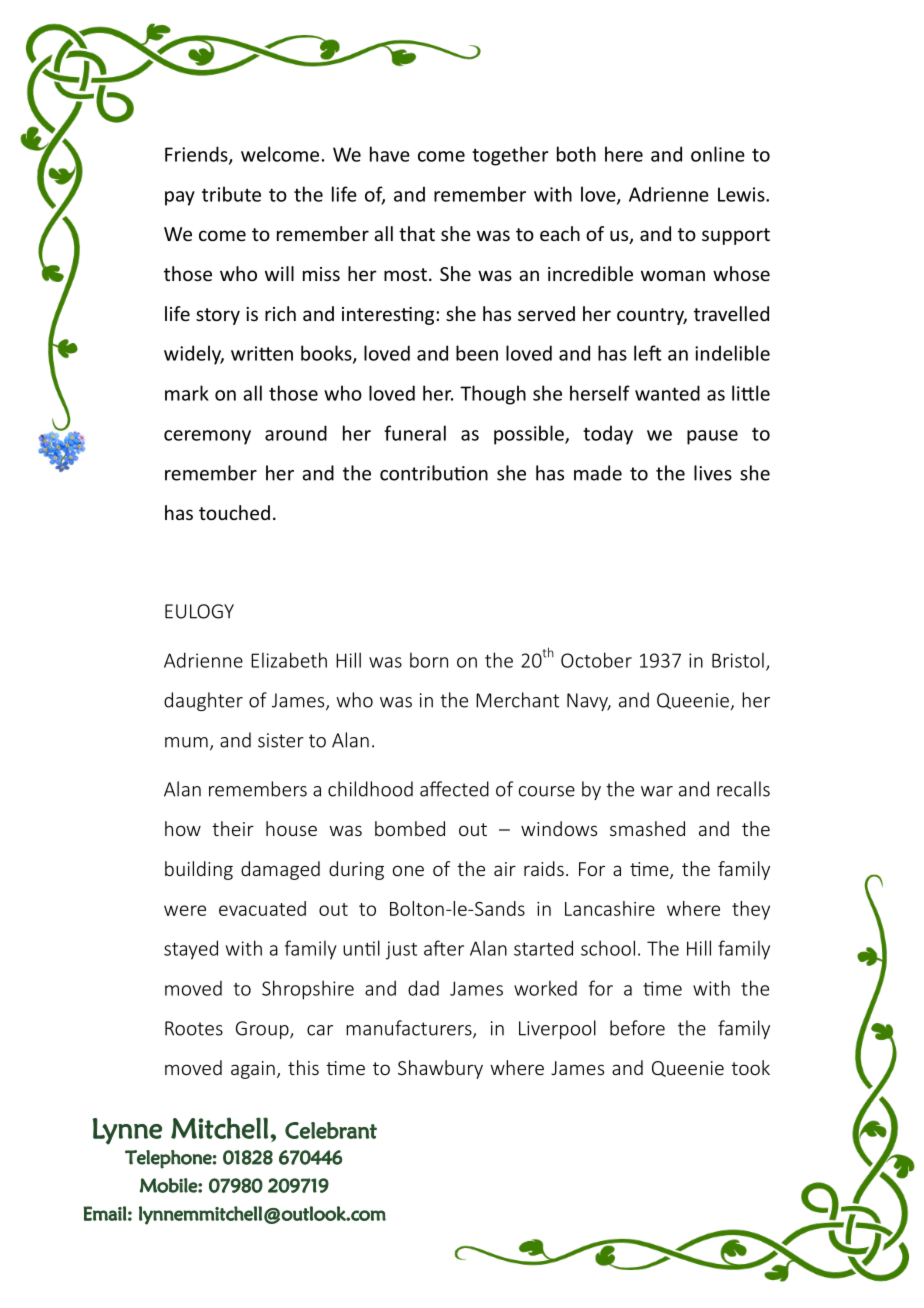 This screenshot has height=1308, width=924. Describe the element at coordinates (105, 1213) in the screenshot. I see `Email` at that location.
